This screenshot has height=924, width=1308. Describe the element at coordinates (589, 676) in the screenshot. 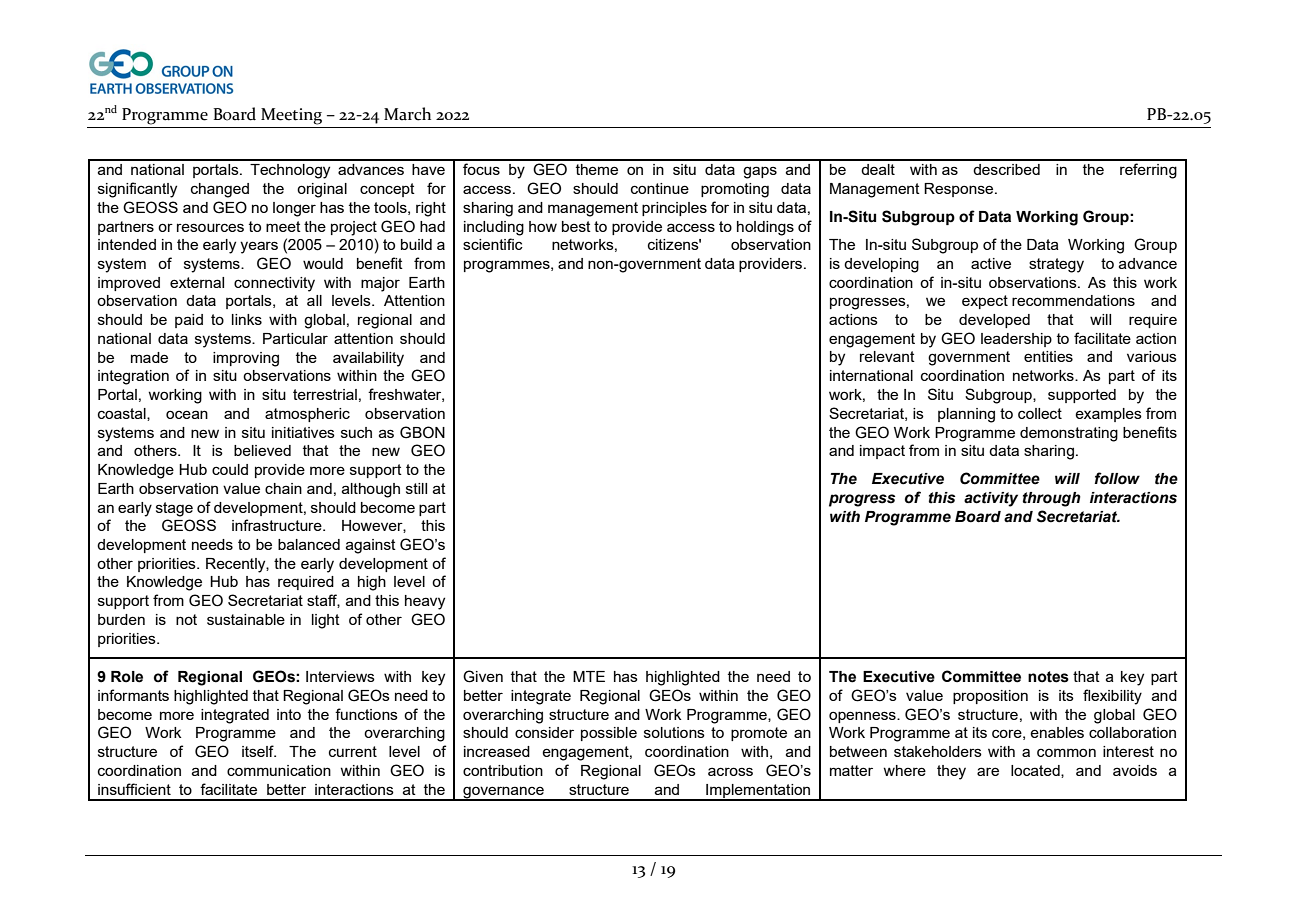

I see `MTE` at that location.
